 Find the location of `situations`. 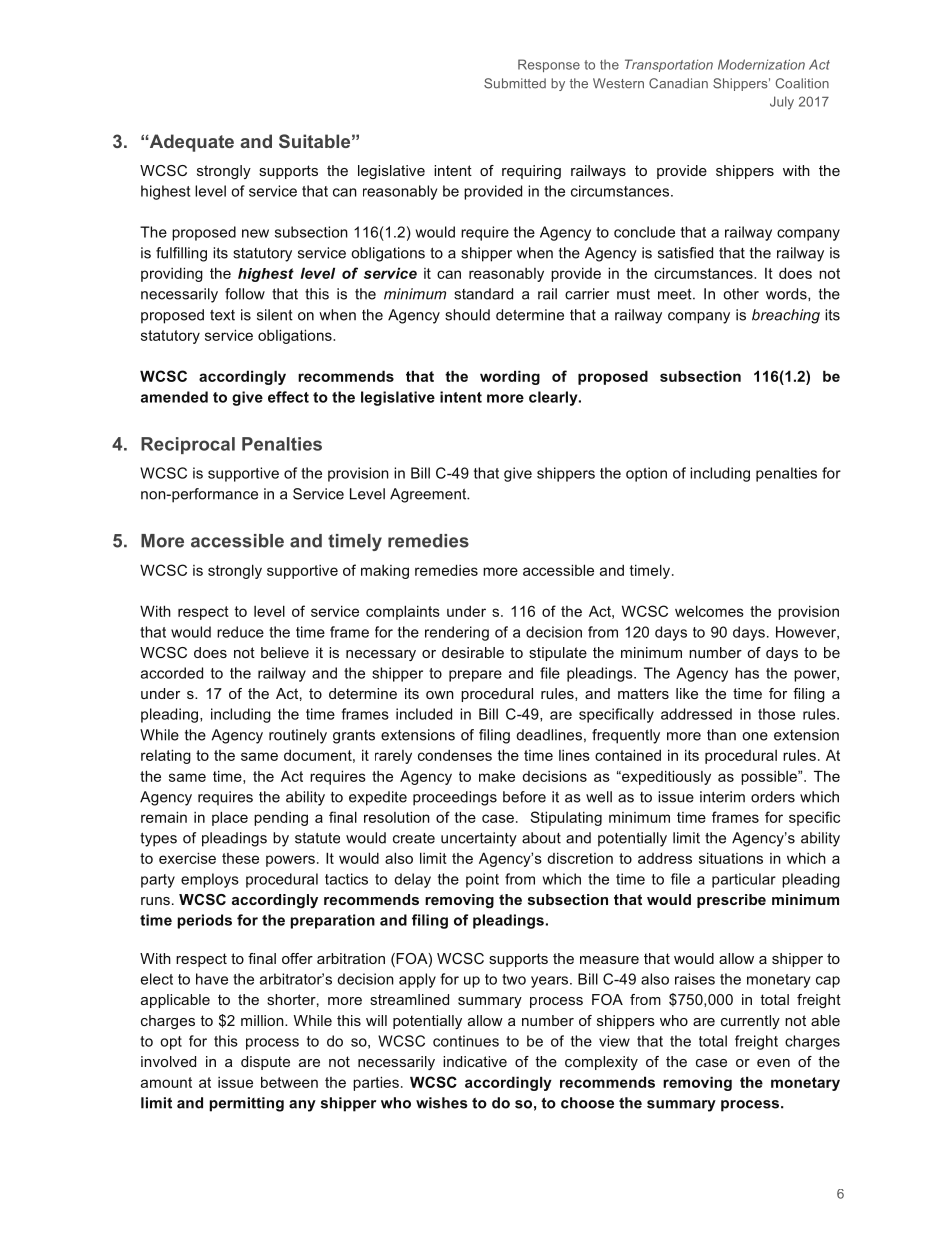

situations is located at coordinates (731, 858).
